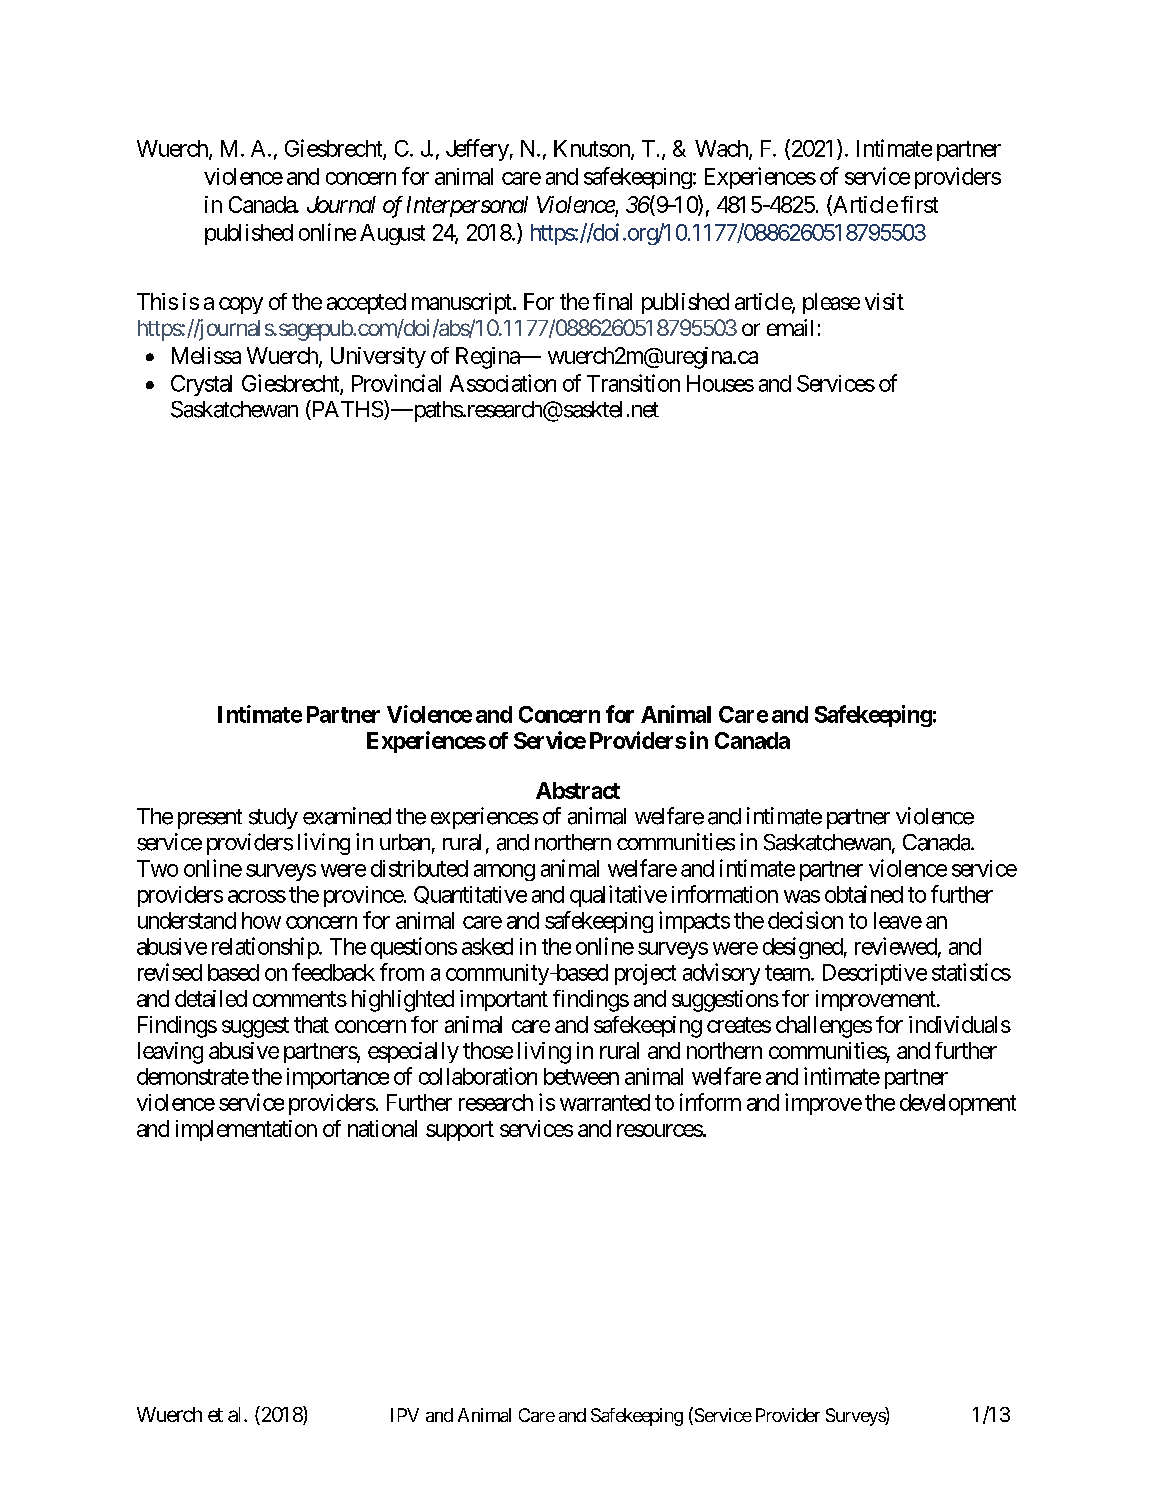  Describe the element at coordinates (241, 305) in the screenshot. I see `copy` at that location.
